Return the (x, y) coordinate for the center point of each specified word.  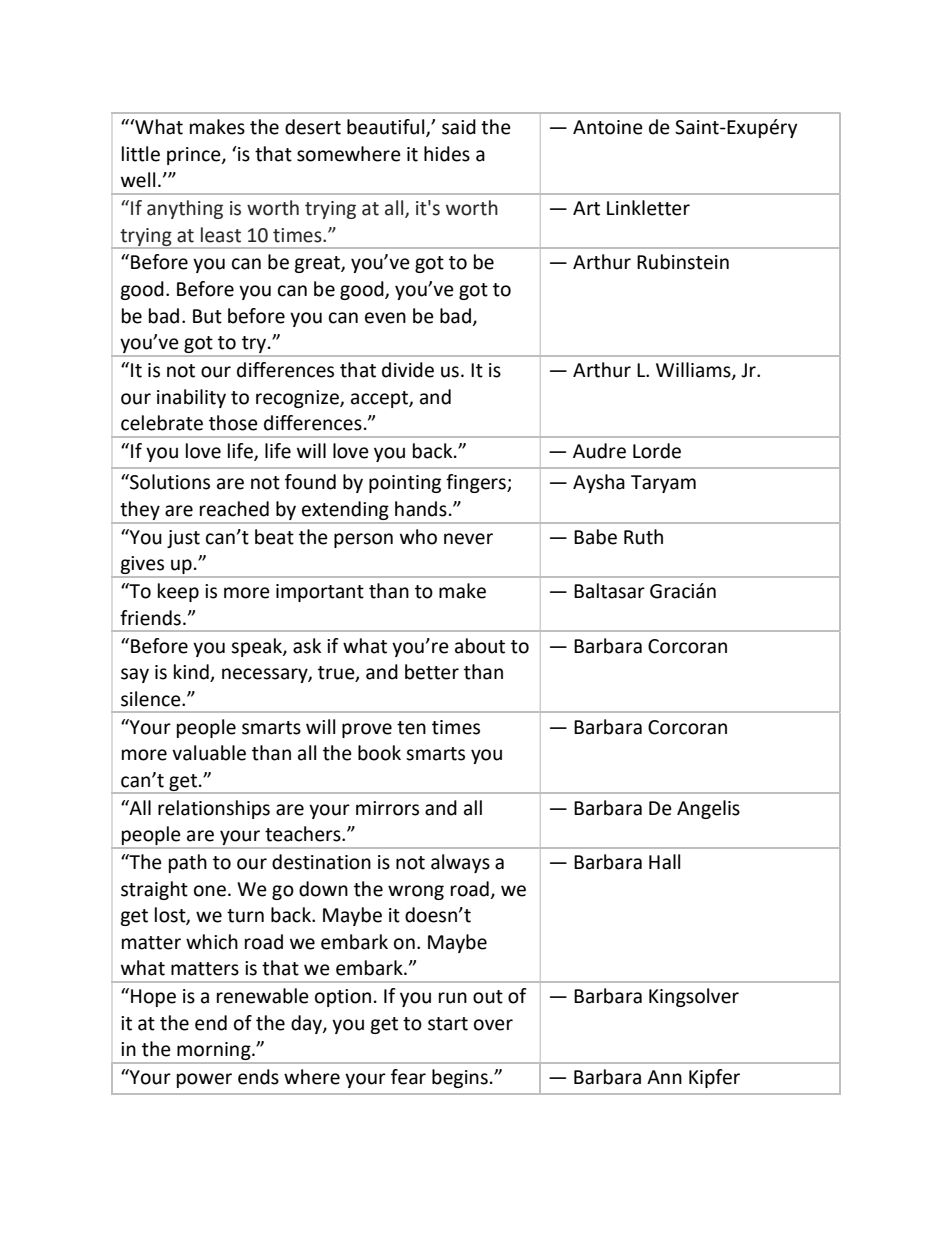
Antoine (608, 127)
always (460, 863)
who (418, 537)
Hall (664, 862)
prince (195, 156)
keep (178, 592)
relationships (214, 809)
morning (214, 1052)
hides (447, 154)
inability (191, 398)
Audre (599, 451)
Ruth (643, 537)
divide (408, 370)
